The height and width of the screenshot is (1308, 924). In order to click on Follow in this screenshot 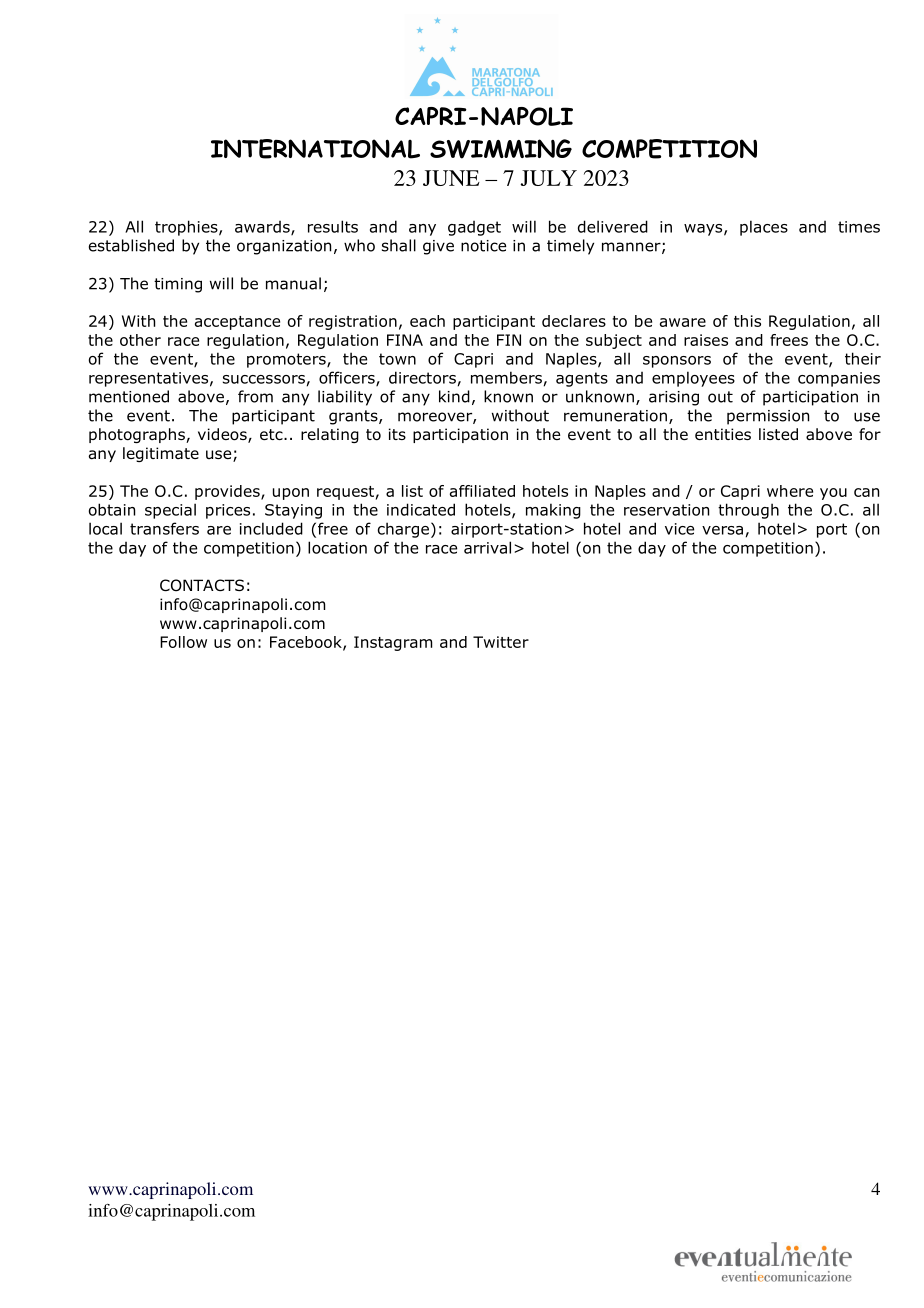, I will do `click(183, 642)`.
